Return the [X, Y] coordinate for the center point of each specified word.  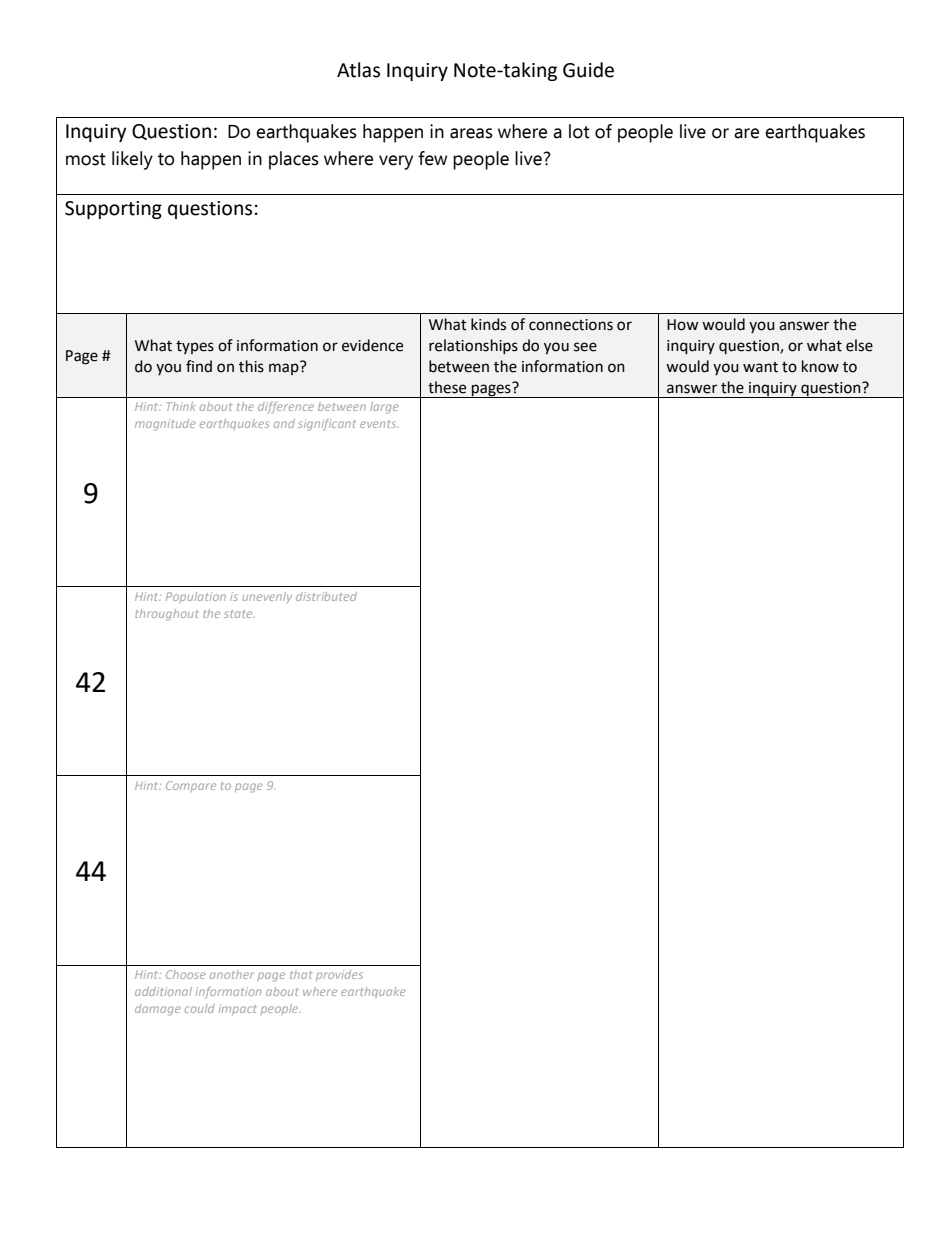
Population [196, 597]
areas [471, 133]
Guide [588, 70]
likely [132, 160]
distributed [326, 596]
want [760, 367]
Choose [186, 974]
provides [339, 975]
